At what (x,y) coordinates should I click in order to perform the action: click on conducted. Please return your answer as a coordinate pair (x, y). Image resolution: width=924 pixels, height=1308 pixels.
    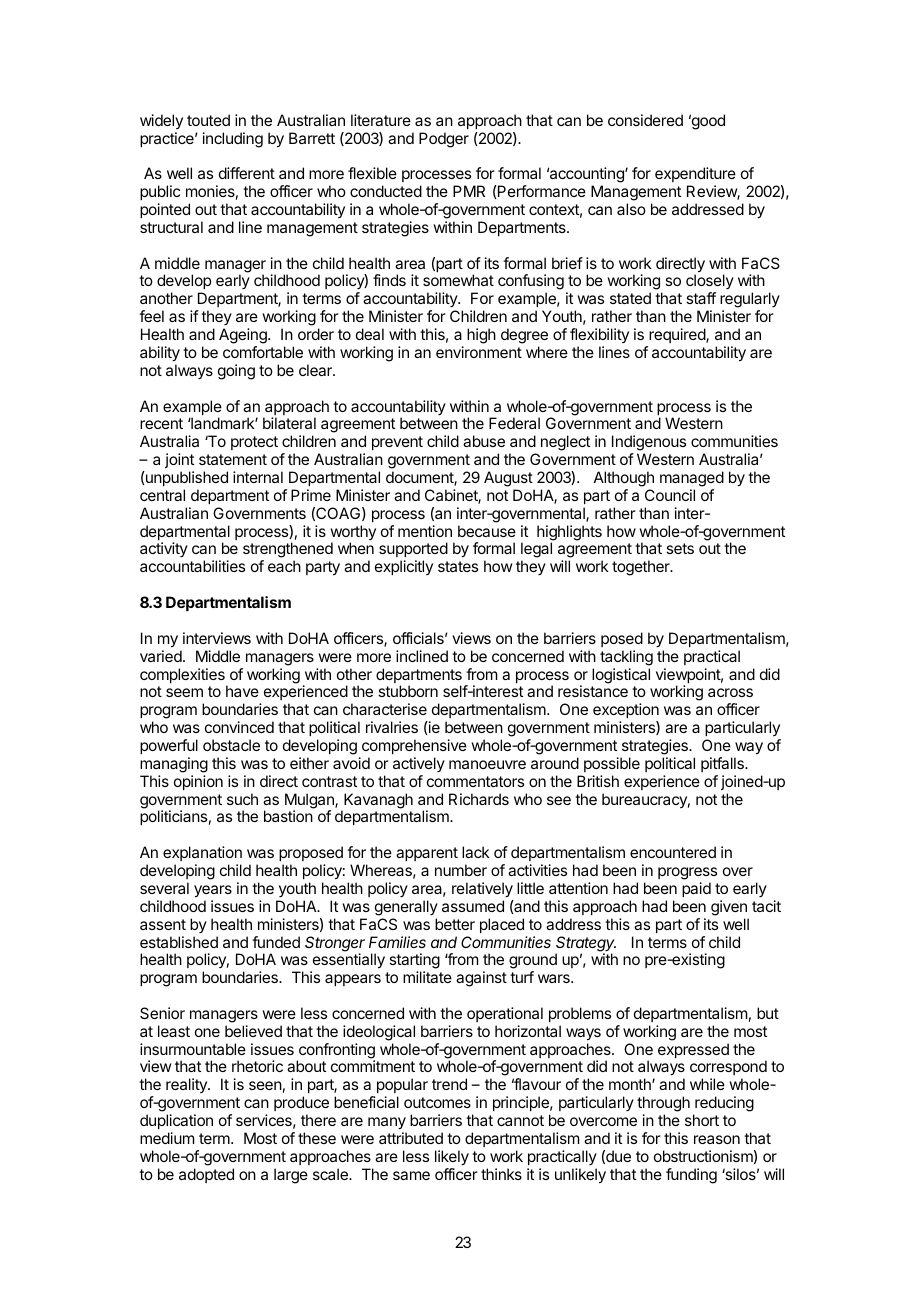
    Looking at the image, I should click on (386, 191).
